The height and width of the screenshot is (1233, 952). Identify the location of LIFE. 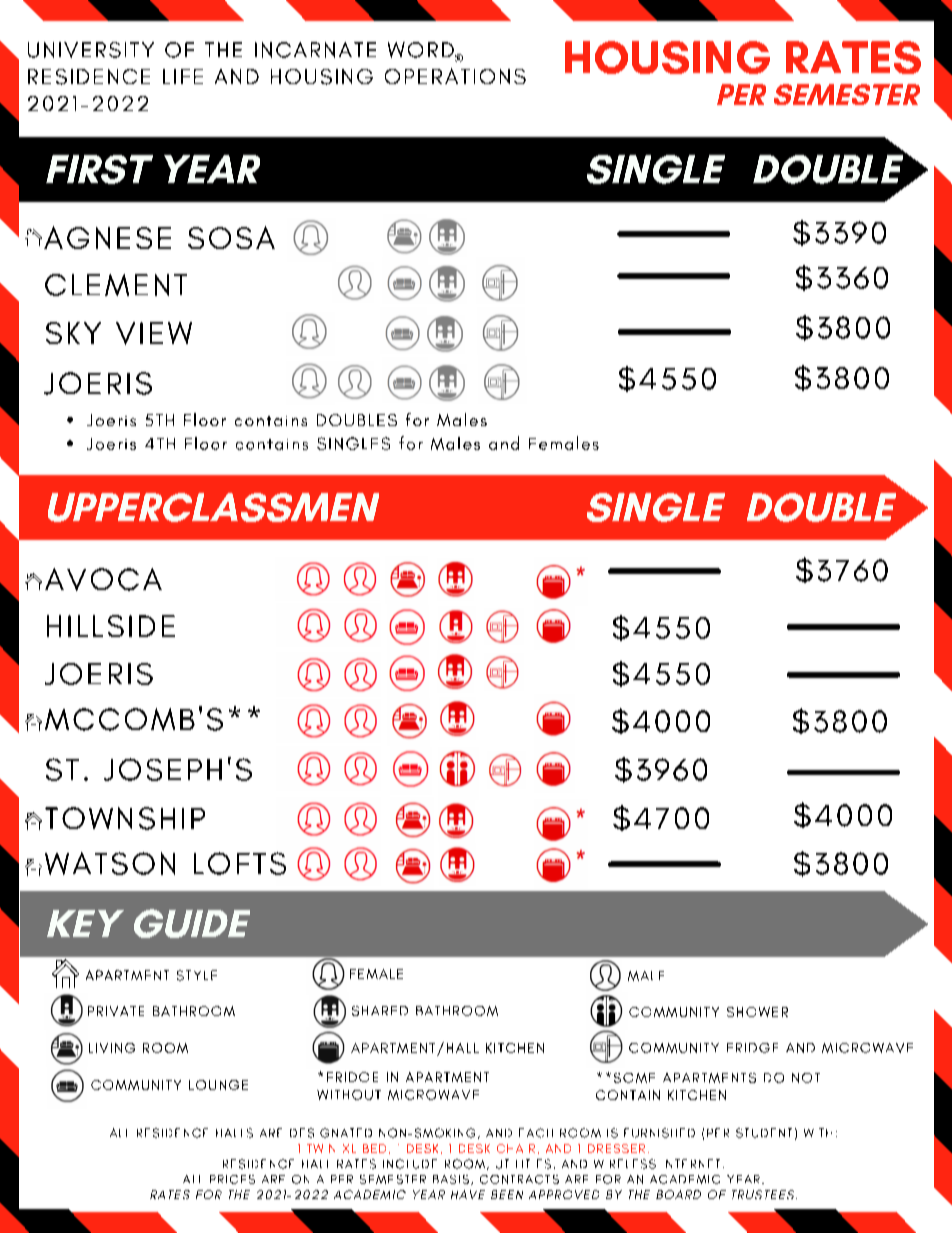
(183, 76).
